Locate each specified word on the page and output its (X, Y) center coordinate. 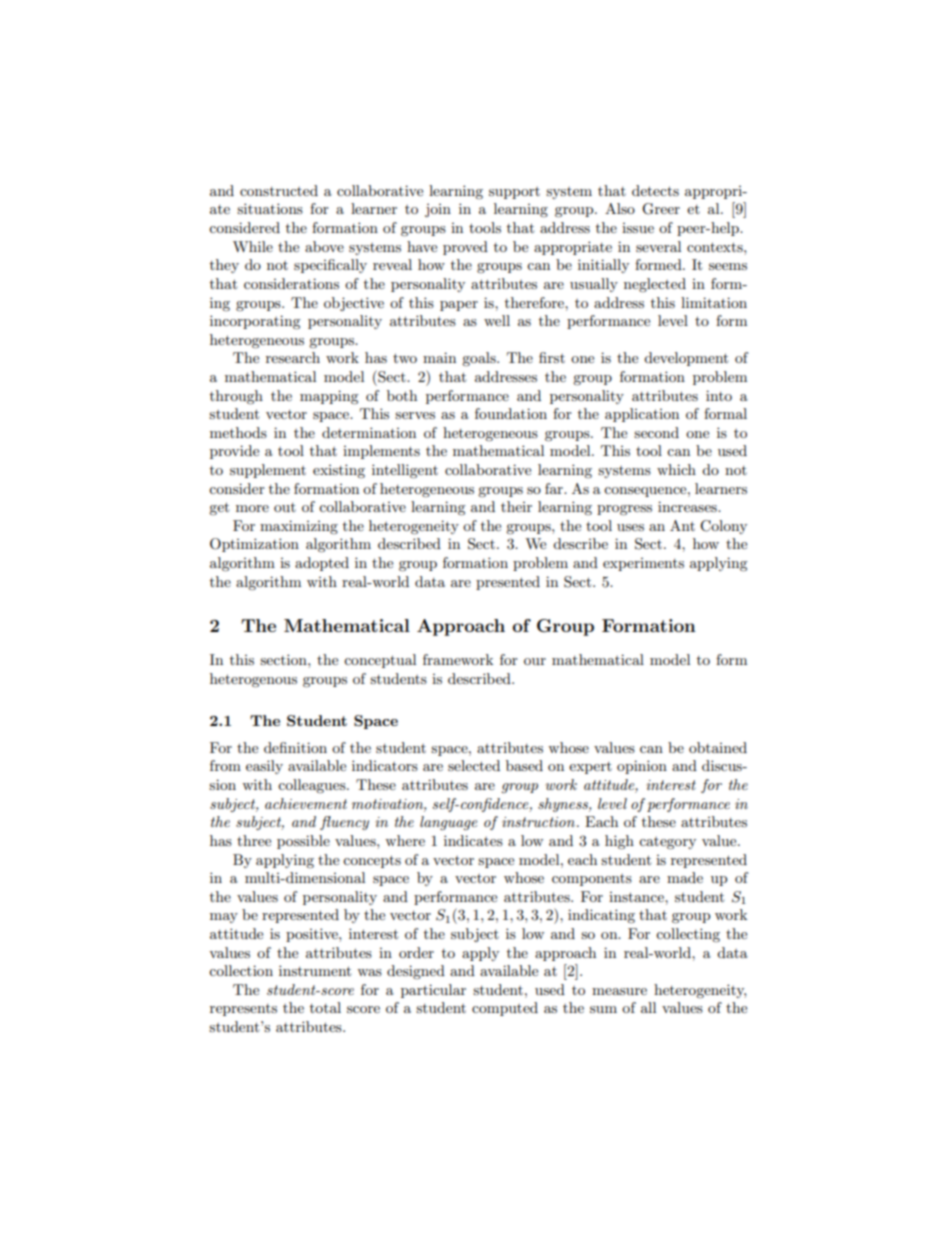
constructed (279, 190)
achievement (306, 803)
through (236, 397)
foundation (511, 413)
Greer (661, 209)
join (438, 210)
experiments (643, 564)
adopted (322, 564)
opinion (642, 767)
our (535, 661)
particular (433, 991)
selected (474, 765)
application (642, 415)
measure (619, 991)
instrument (315, 970)
